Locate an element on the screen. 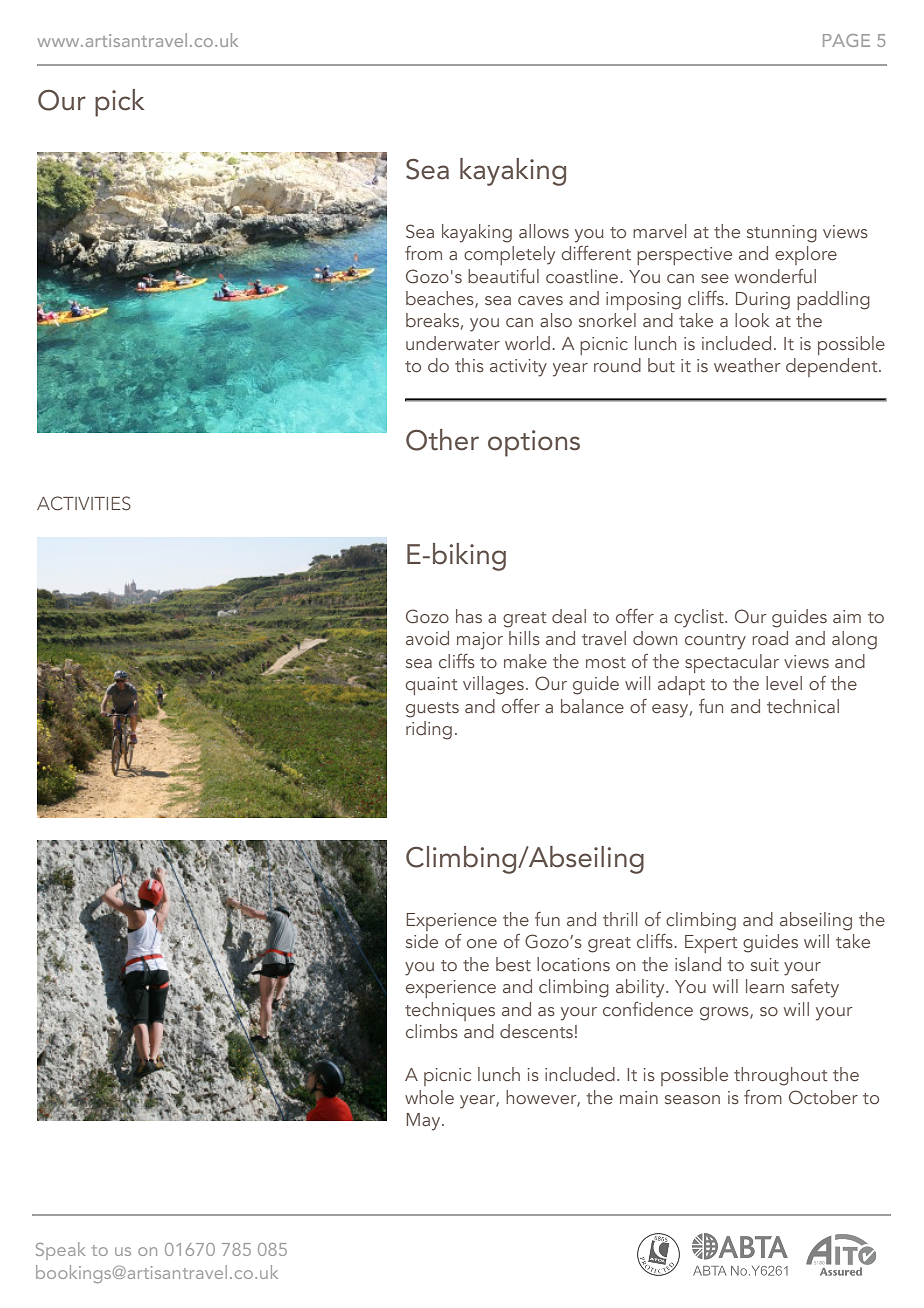 Image resolution: width=924 pixels, height=1308 pixels. allows is located at coordinates (544, 231).
